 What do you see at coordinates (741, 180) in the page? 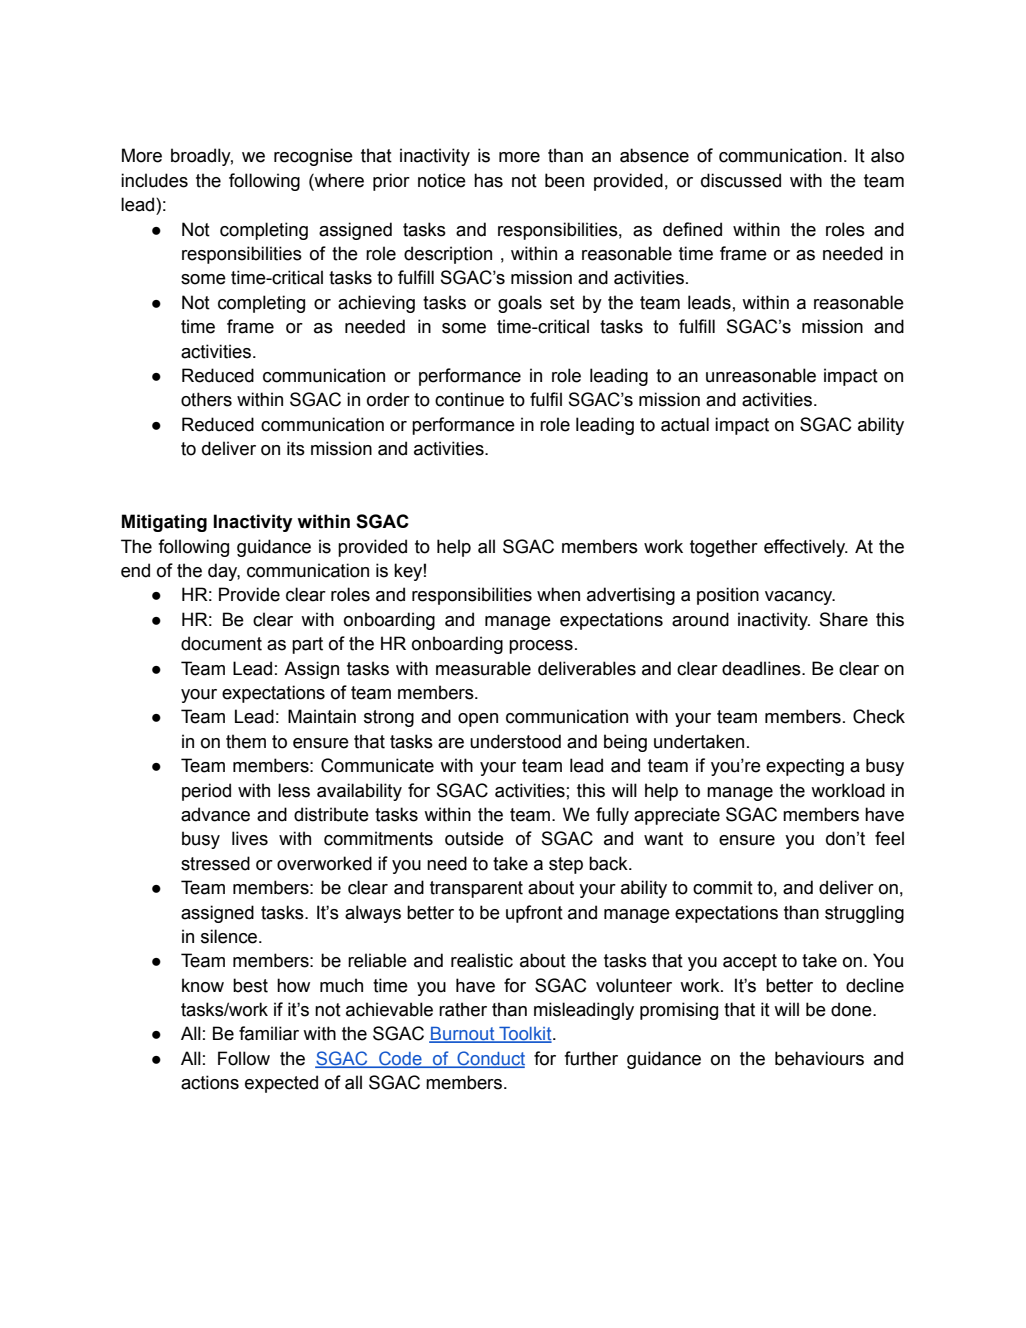
I see `discussed` at bounding box center [741, 180].
